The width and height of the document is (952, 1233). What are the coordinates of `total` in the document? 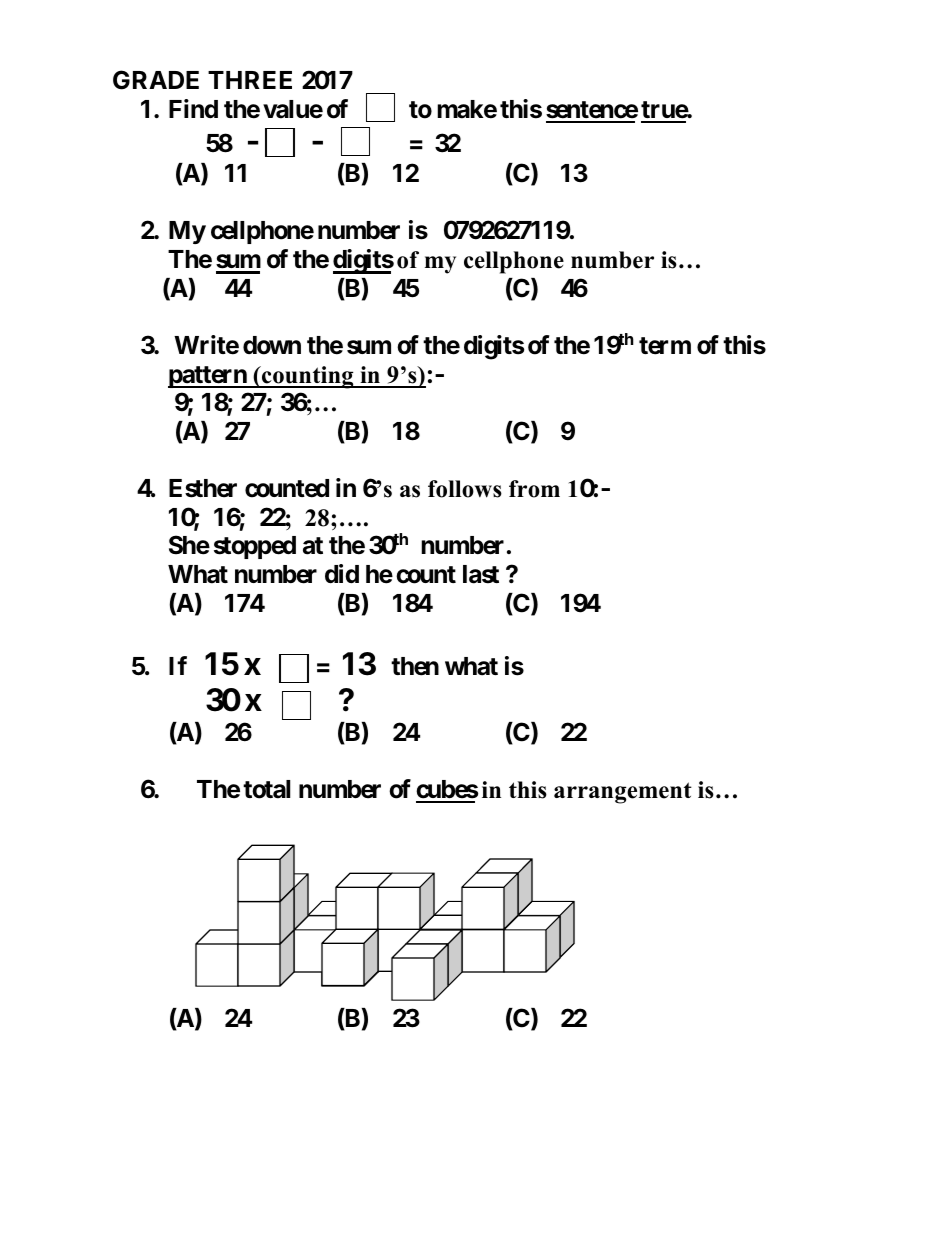 It's located at (266, 789).
